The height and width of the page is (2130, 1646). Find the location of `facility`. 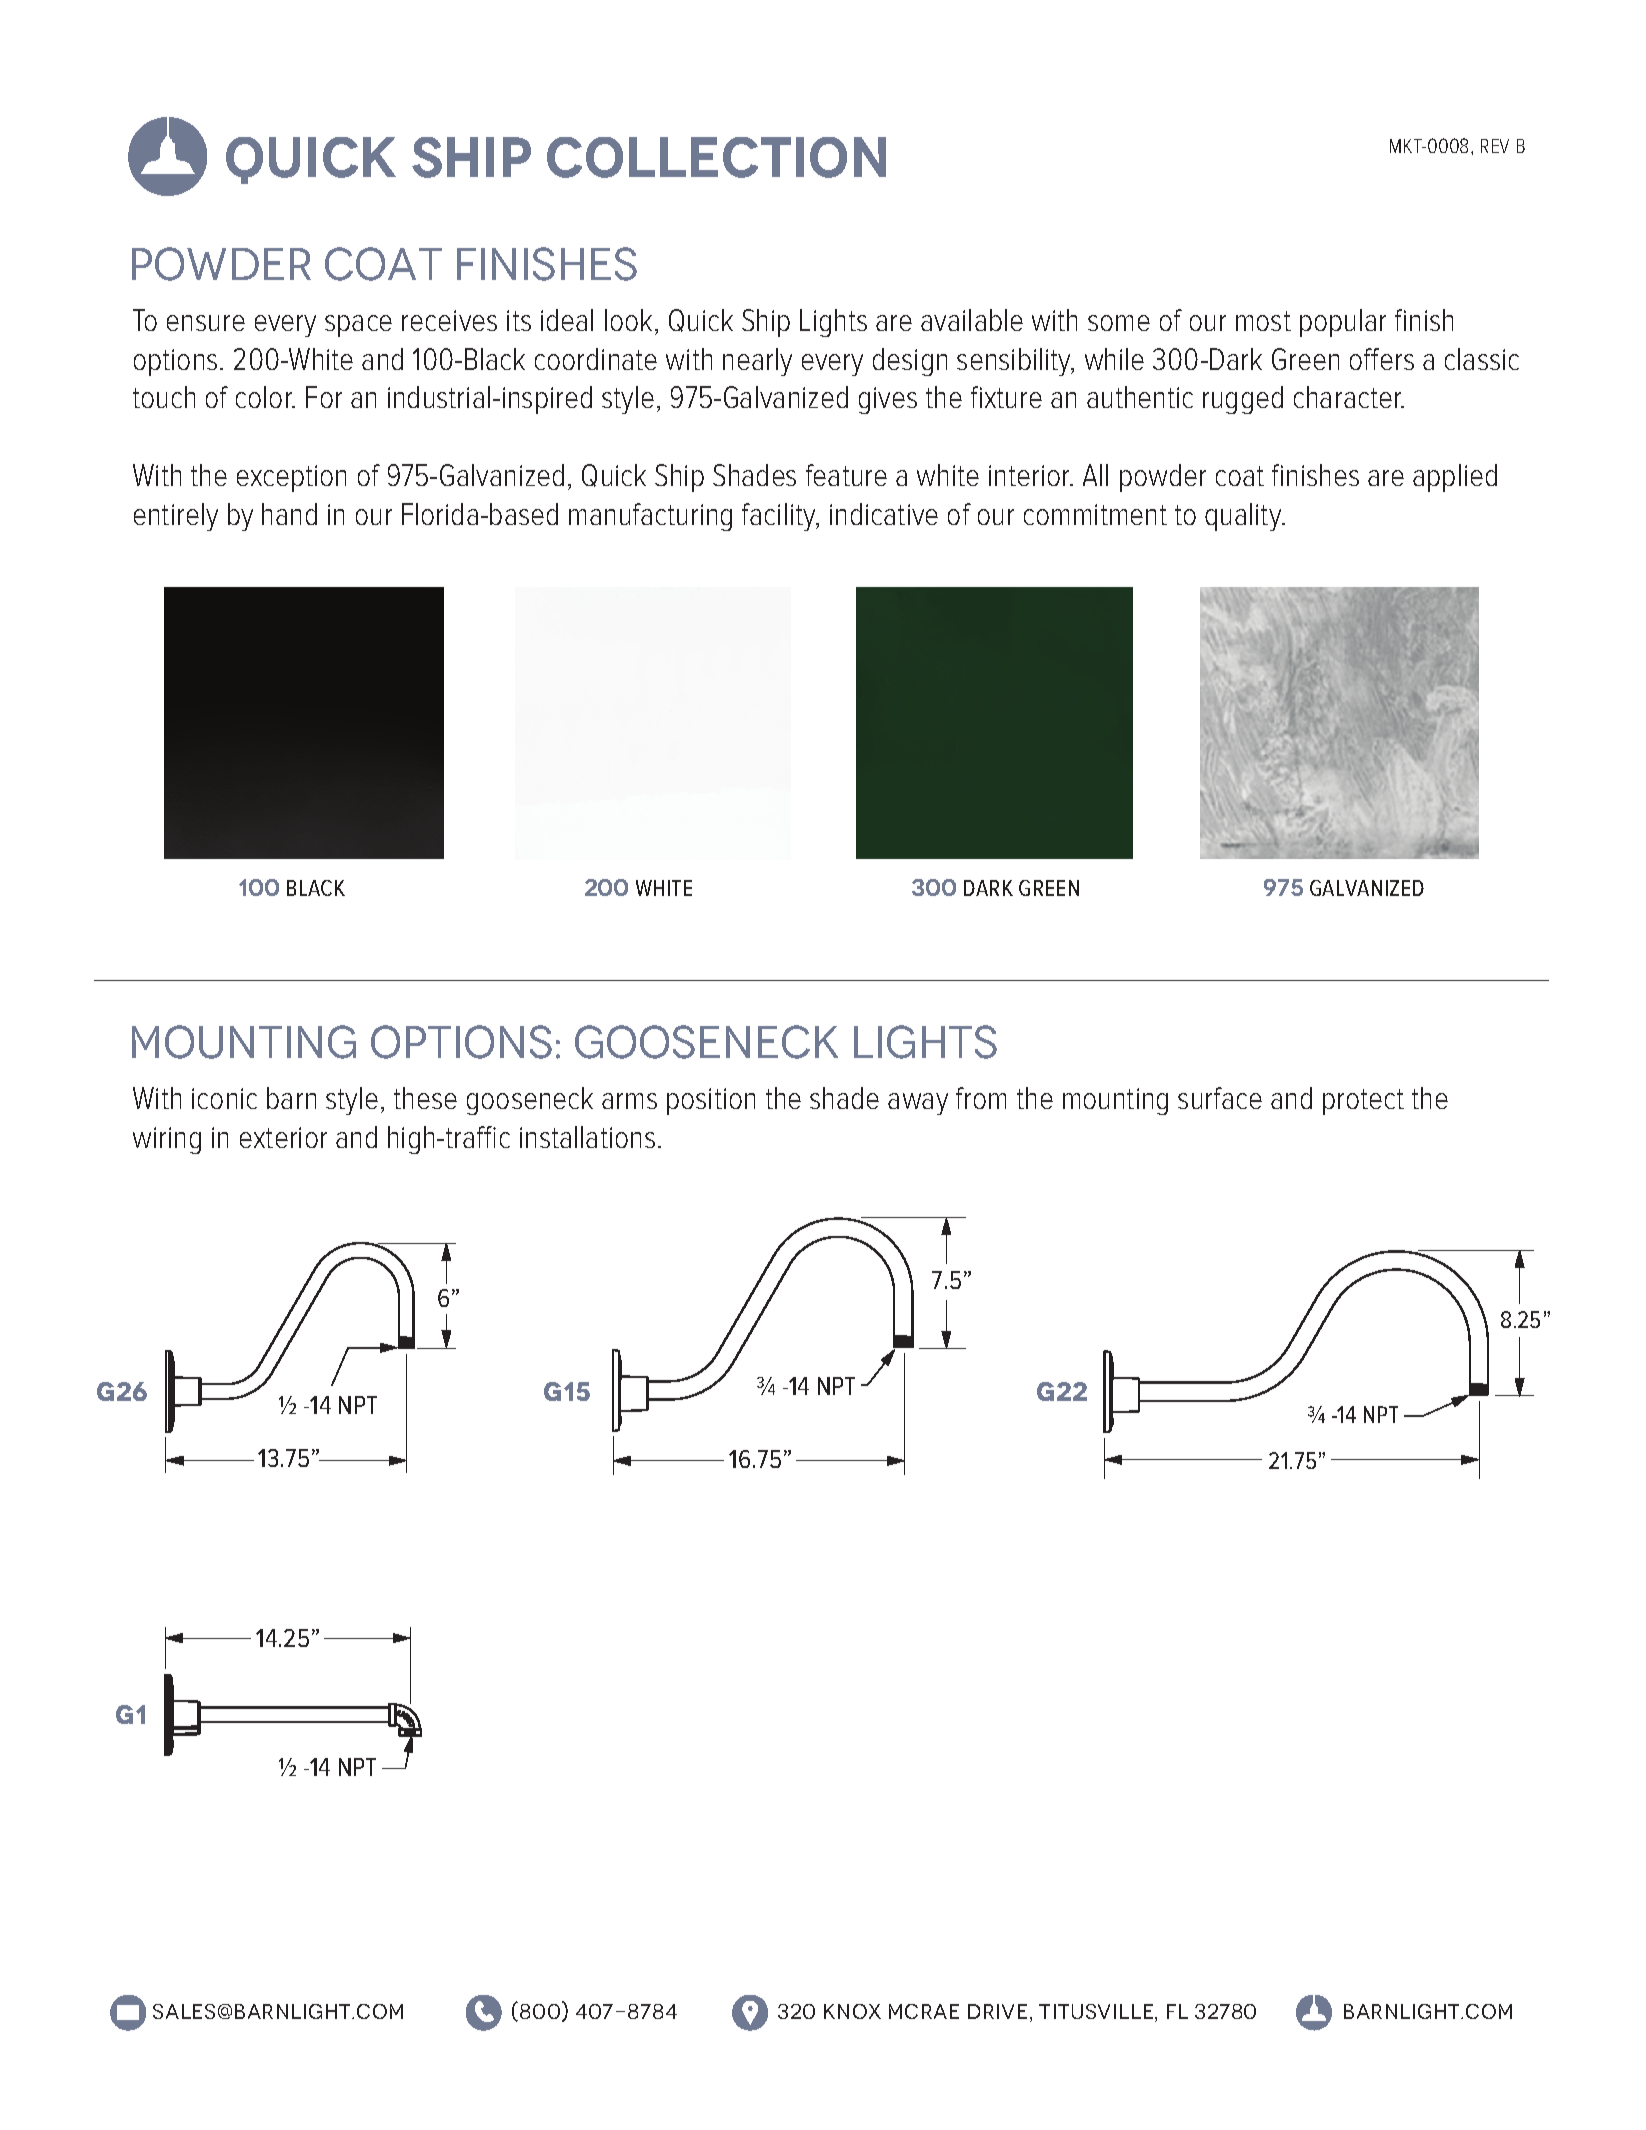

facility is located at coordinates (780, 517).
